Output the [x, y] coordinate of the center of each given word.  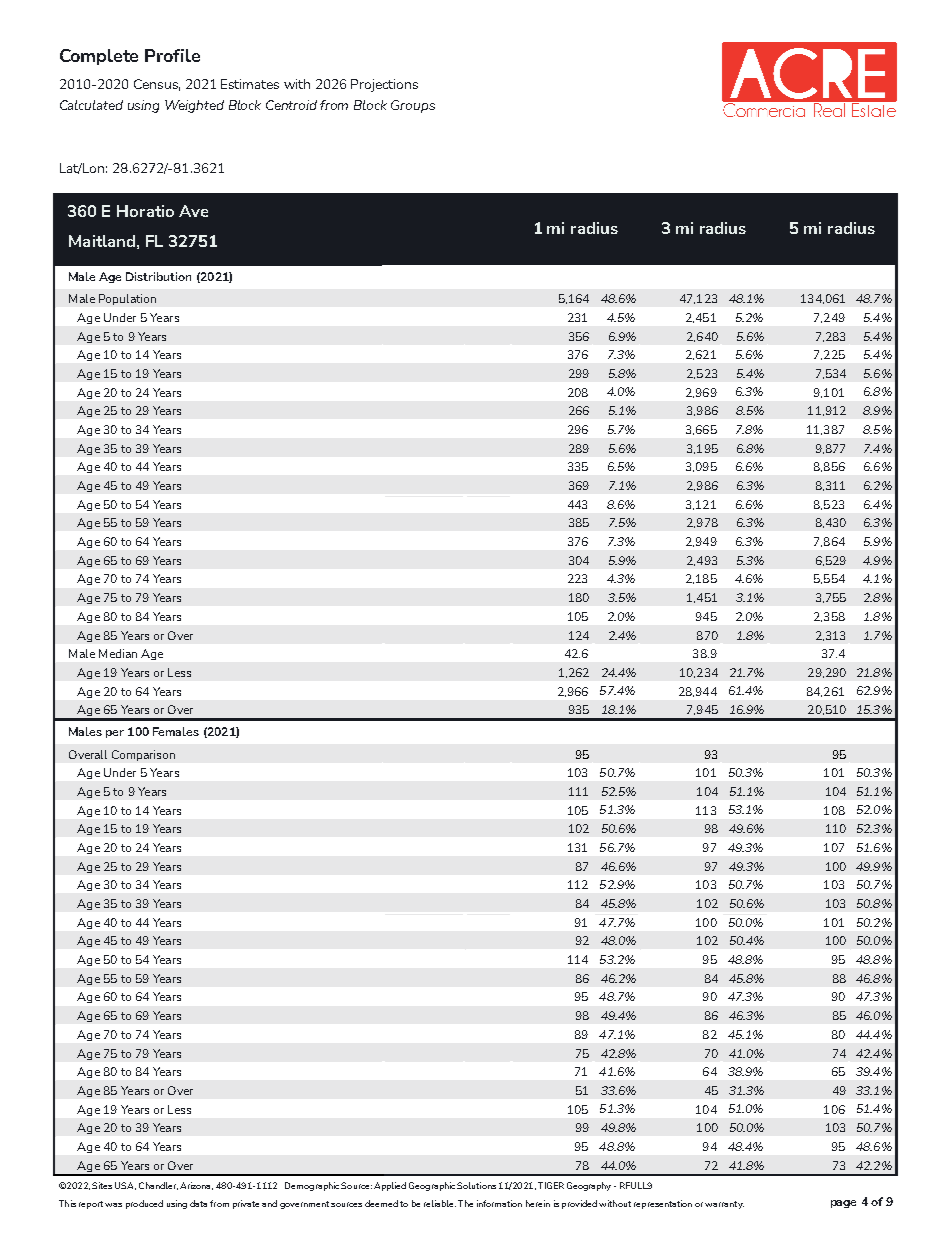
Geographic [432, 1186]
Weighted [194, 106]
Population [127, 299]
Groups [413, 106]
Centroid [291, 105]
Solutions [476, 1185]
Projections [384, 85]
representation [663, 1204]
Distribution [158, 276]
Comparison [143, 755]
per [115, 734]
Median [118, 653]
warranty [724, 1205]
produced [144, 1204]
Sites [102, 1185]
